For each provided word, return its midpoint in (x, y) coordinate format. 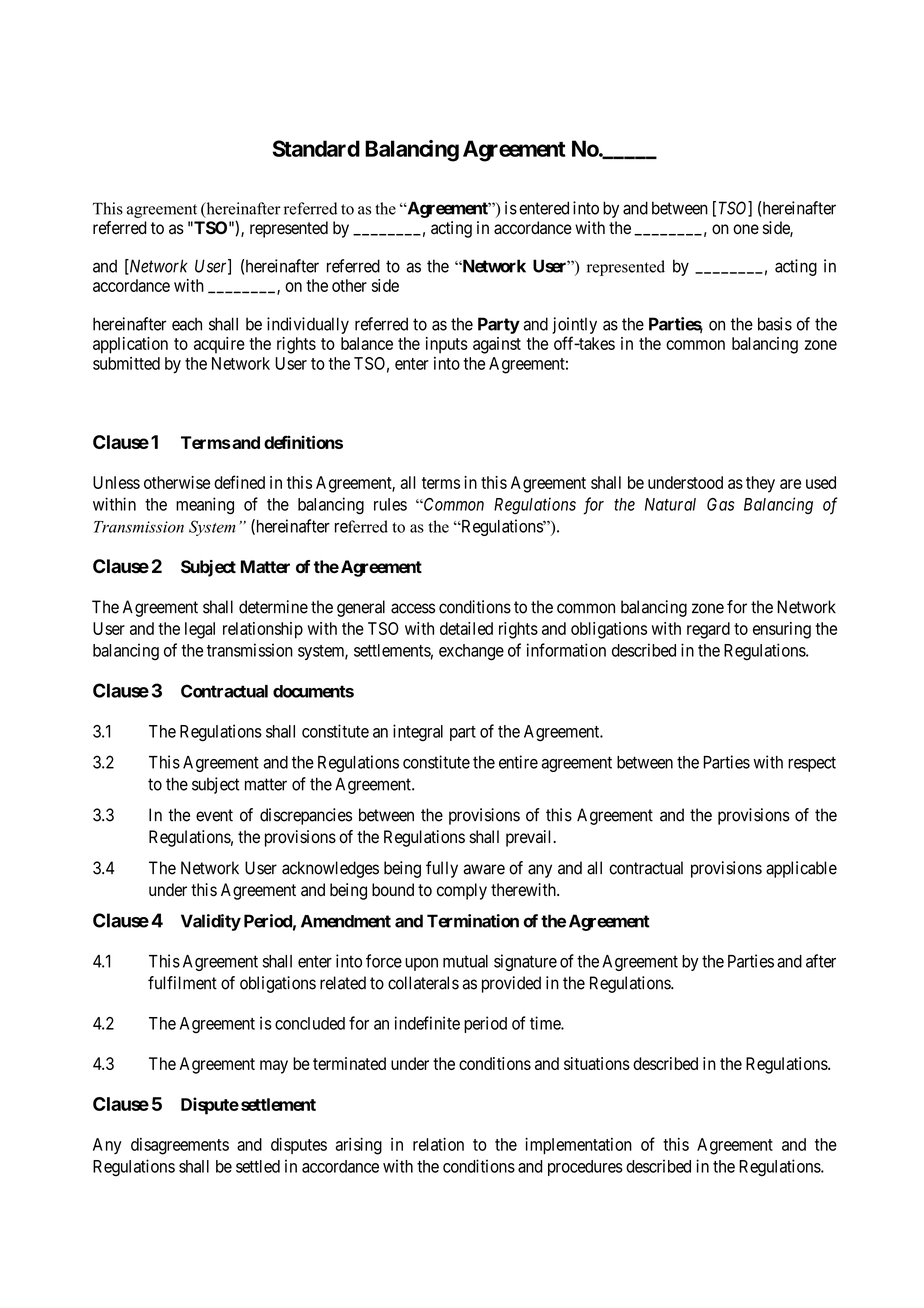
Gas (720, 504)
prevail (530, 838)
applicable (801, 869)
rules (390, 504)
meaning (205, 506)
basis (775, 324)
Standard (316, 148)
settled (258, 1166)
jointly (574, 325)
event (214, 815)
